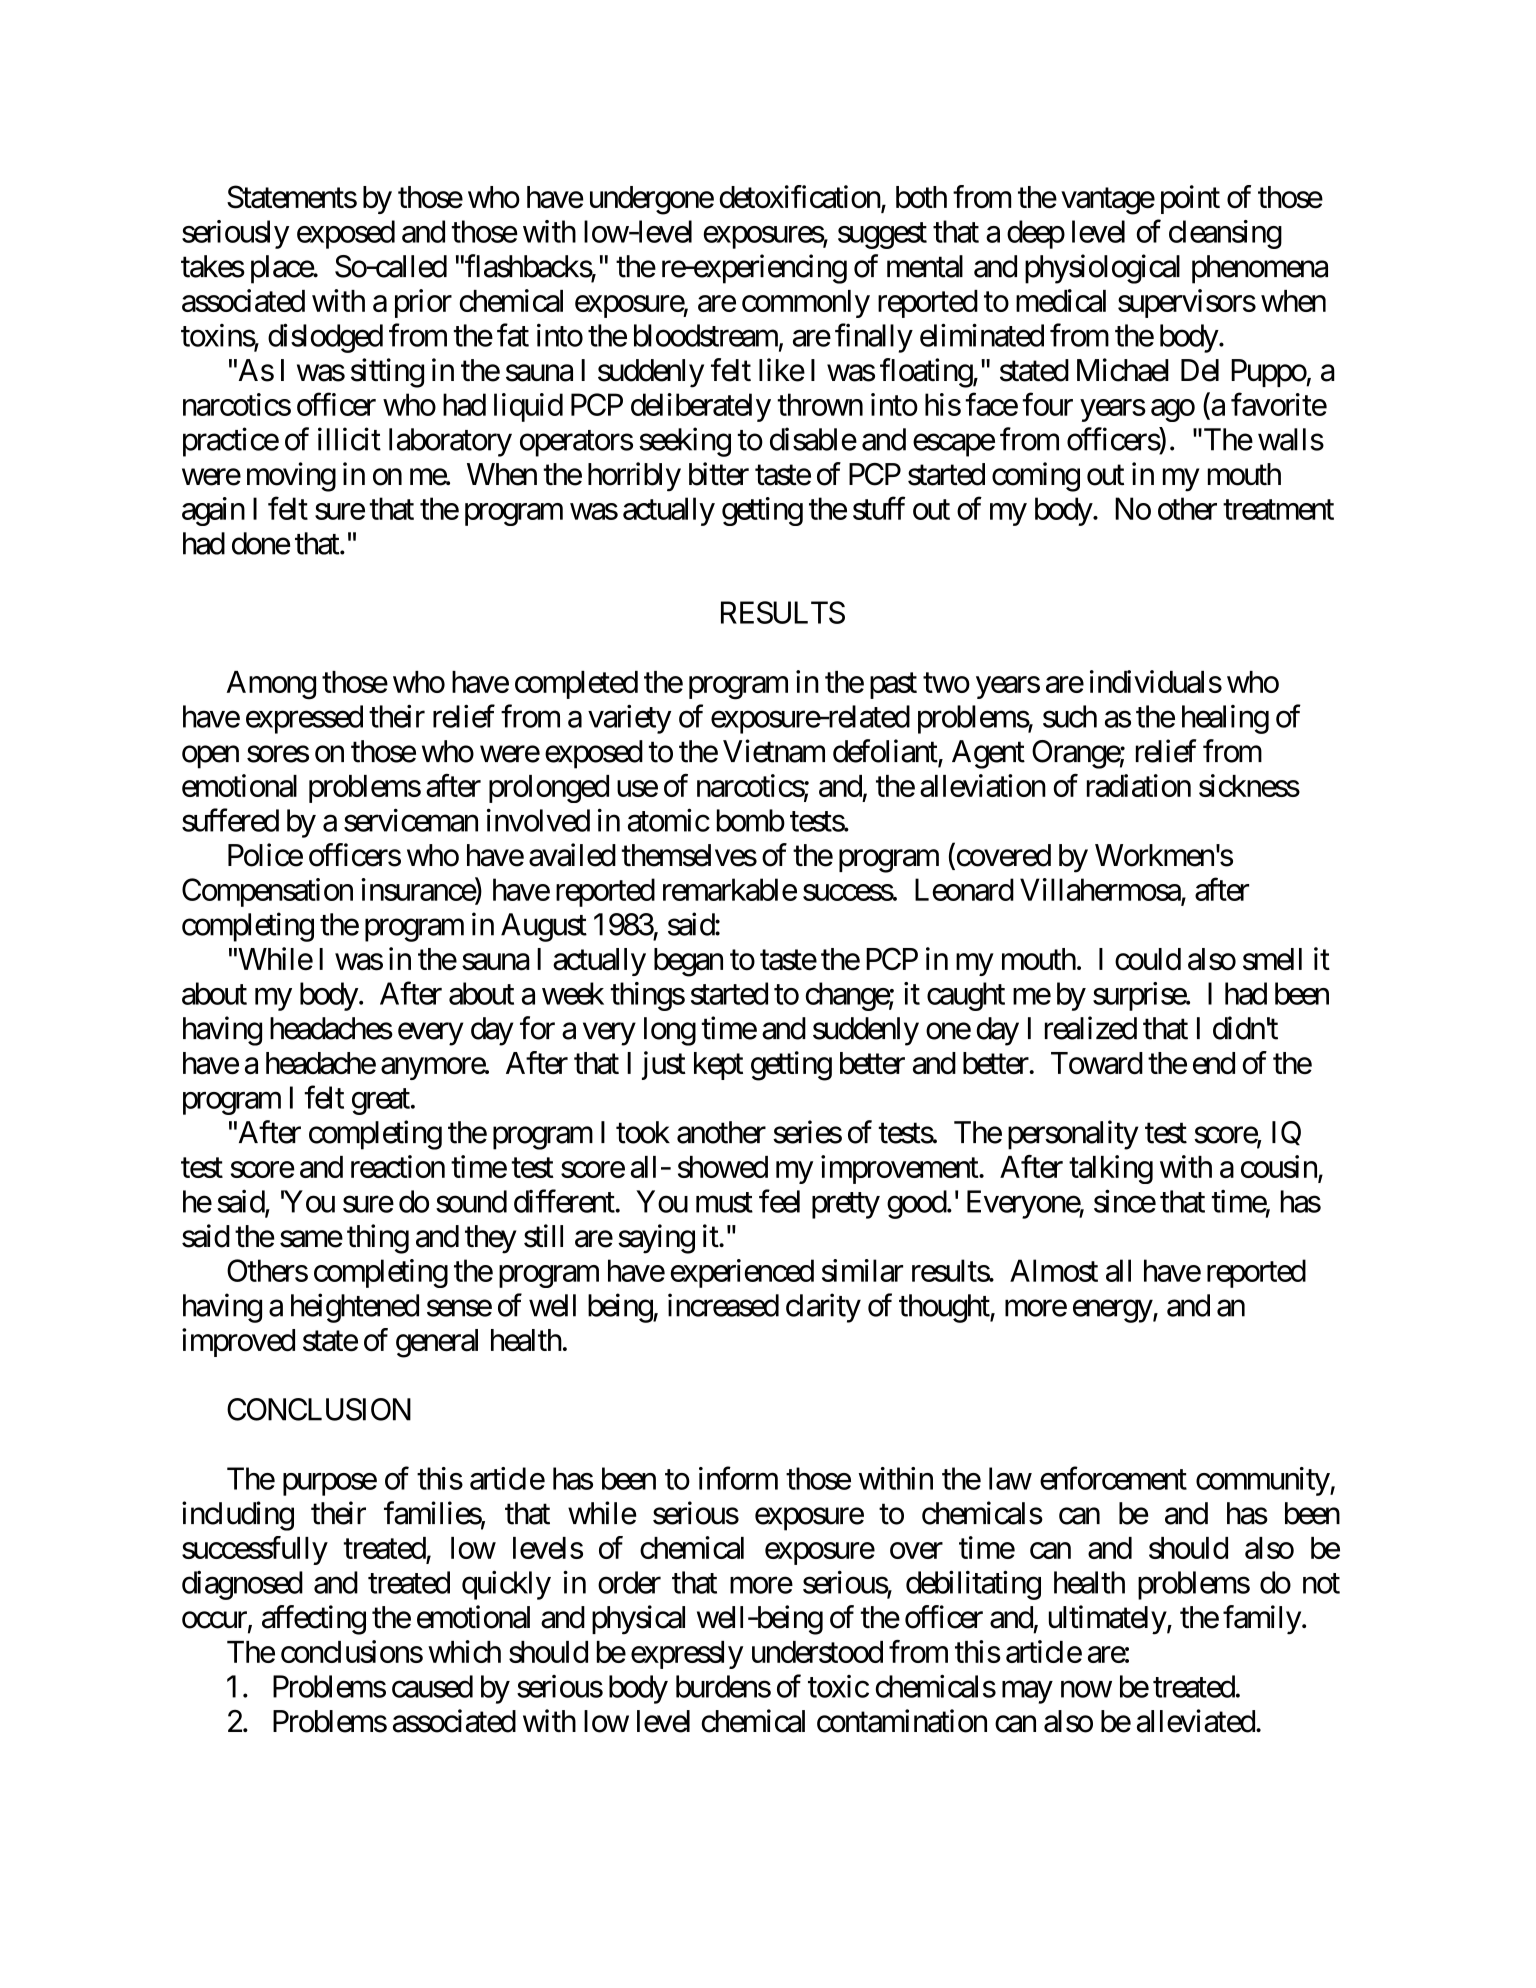 The image size is (1536, 1988). I want to click on physiological, so click(1102, 269).
